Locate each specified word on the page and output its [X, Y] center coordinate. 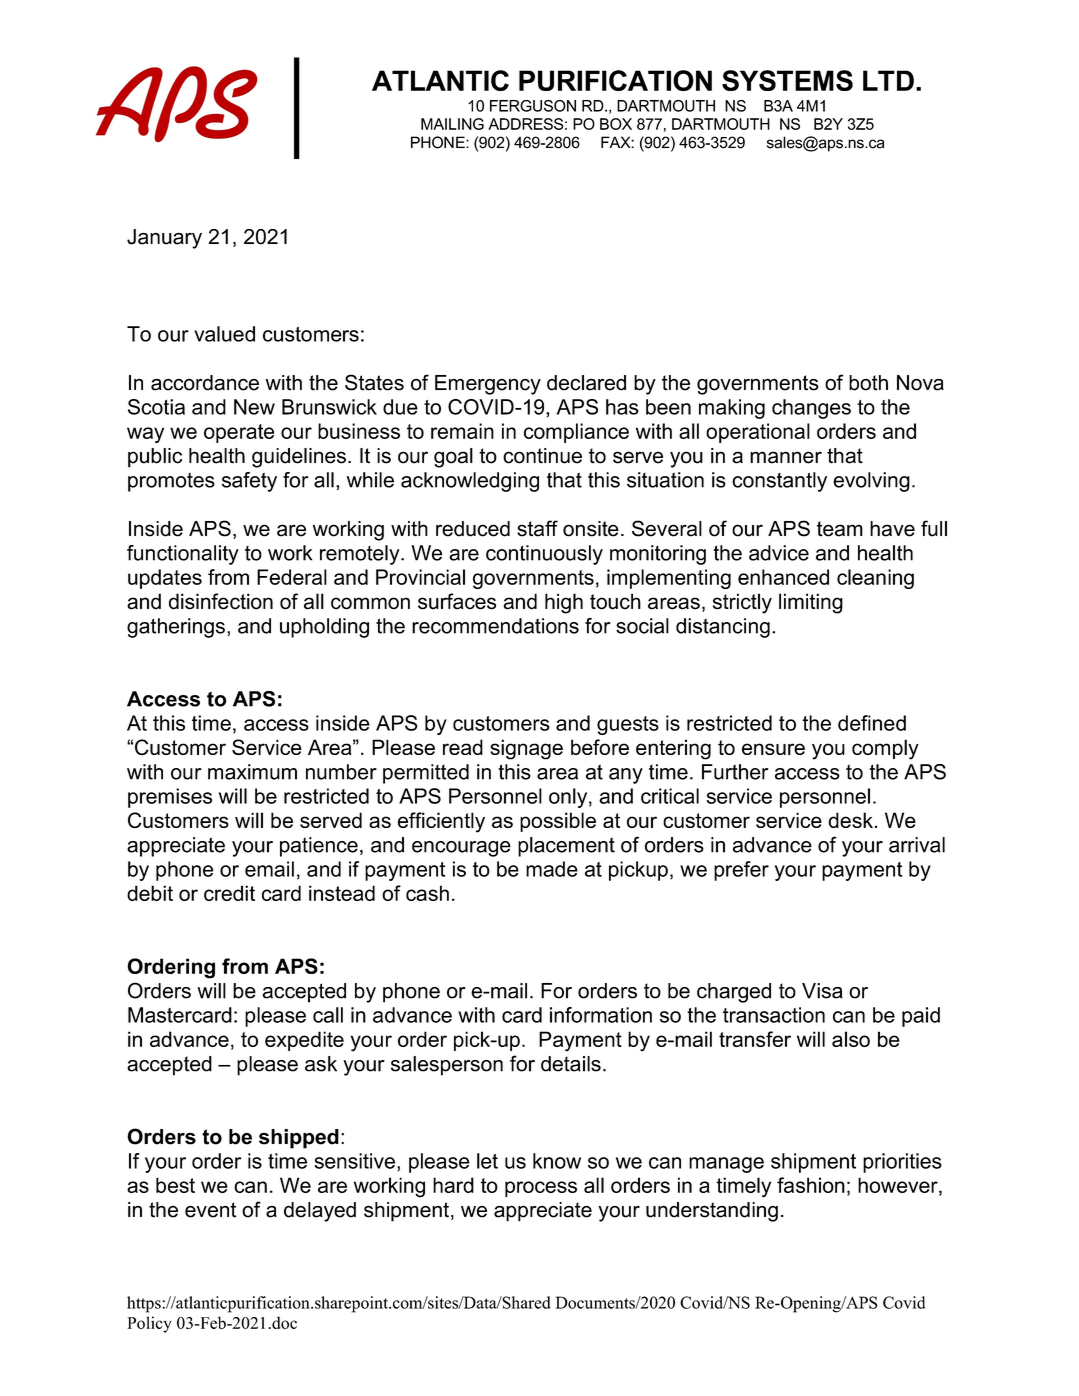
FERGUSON [533, 106]
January [164, 239]
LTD [888, 80]
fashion [811, 1185]
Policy [150, 1324]
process [541, 1189]
